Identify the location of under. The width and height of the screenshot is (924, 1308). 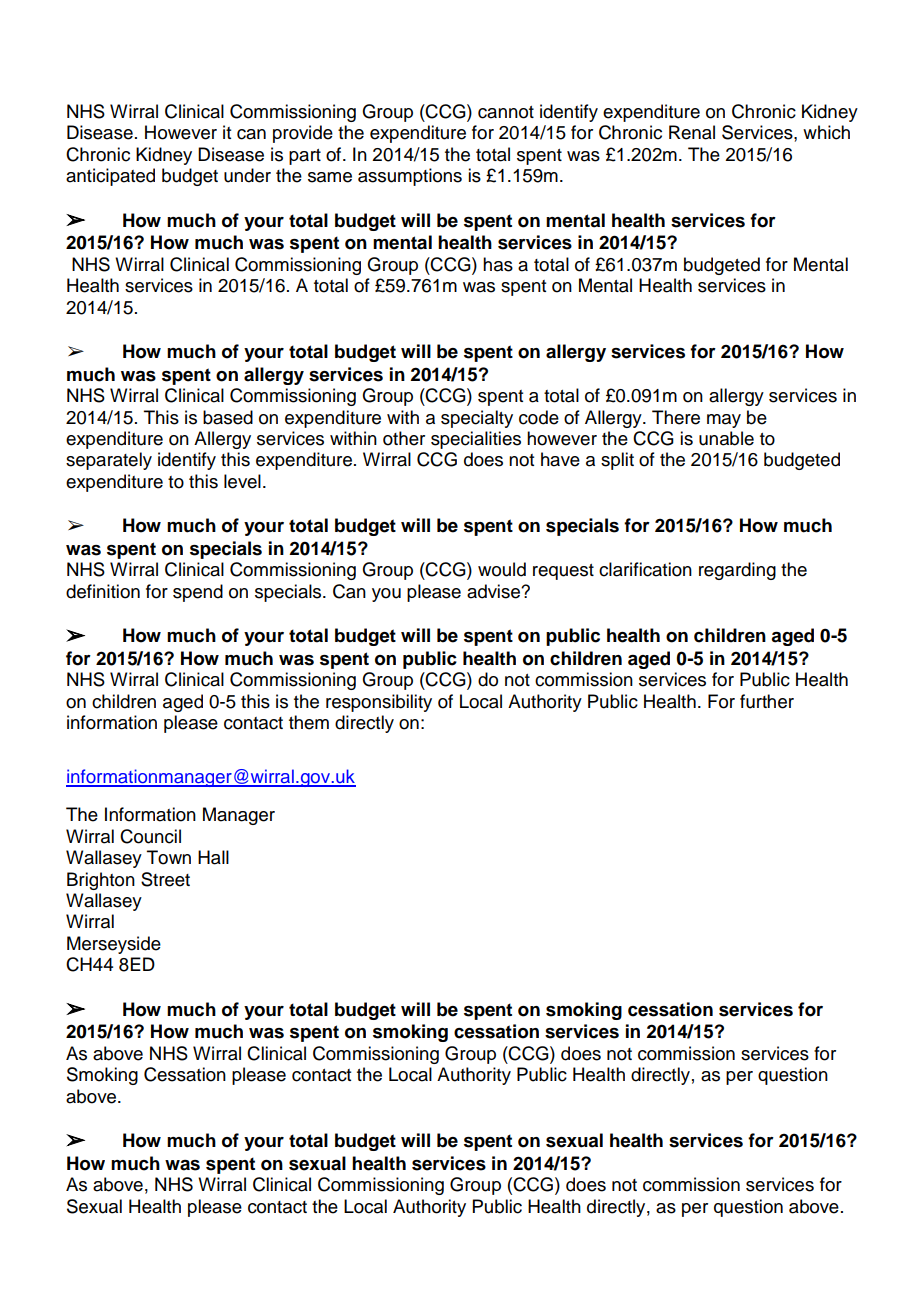
(247, 175).
